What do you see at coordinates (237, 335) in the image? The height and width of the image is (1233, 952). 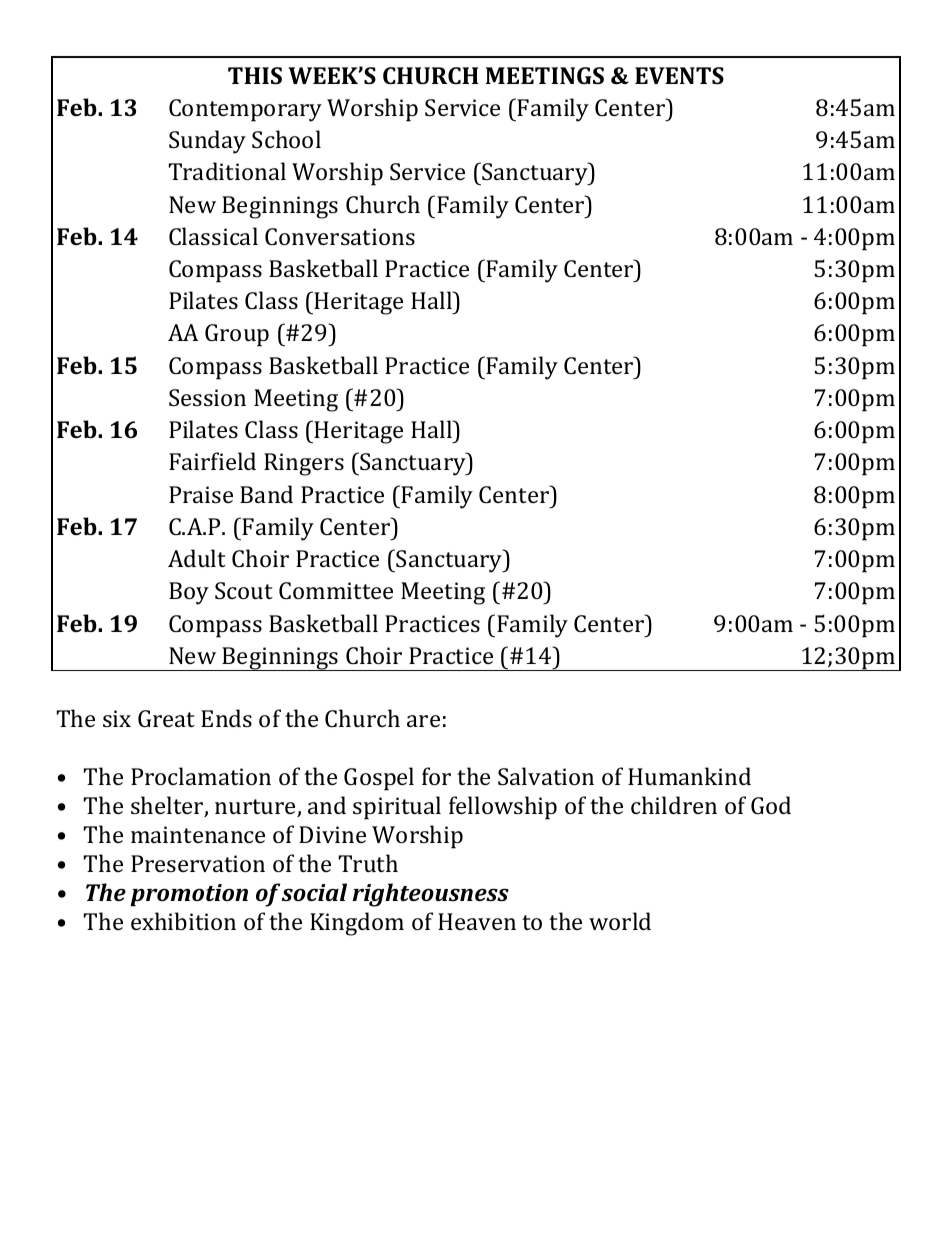 I see `Group` at bounding box center [237, 335].
